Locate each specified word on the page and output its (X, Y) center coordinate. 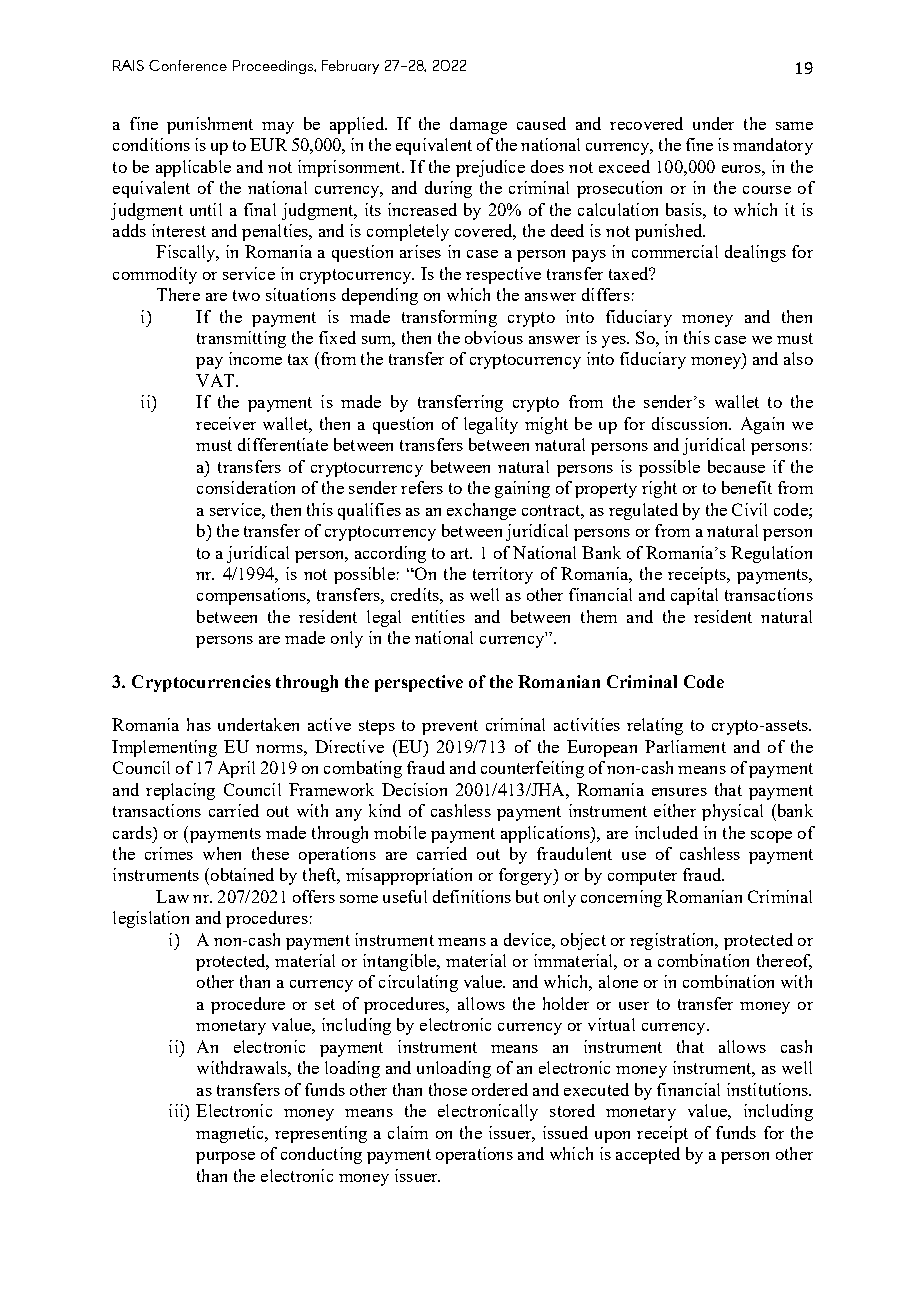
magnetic (231, 1134)
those (448, 1089)
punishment (210, 125)
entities (438, 616)
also (798, 358)
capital (694, 596)
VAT (216, 380)
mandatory (773, 146)
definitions (472, 896)
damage (478, 125)
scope (771, 837)
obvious (494, 337)
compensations (253, 596)
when (222, 853)
